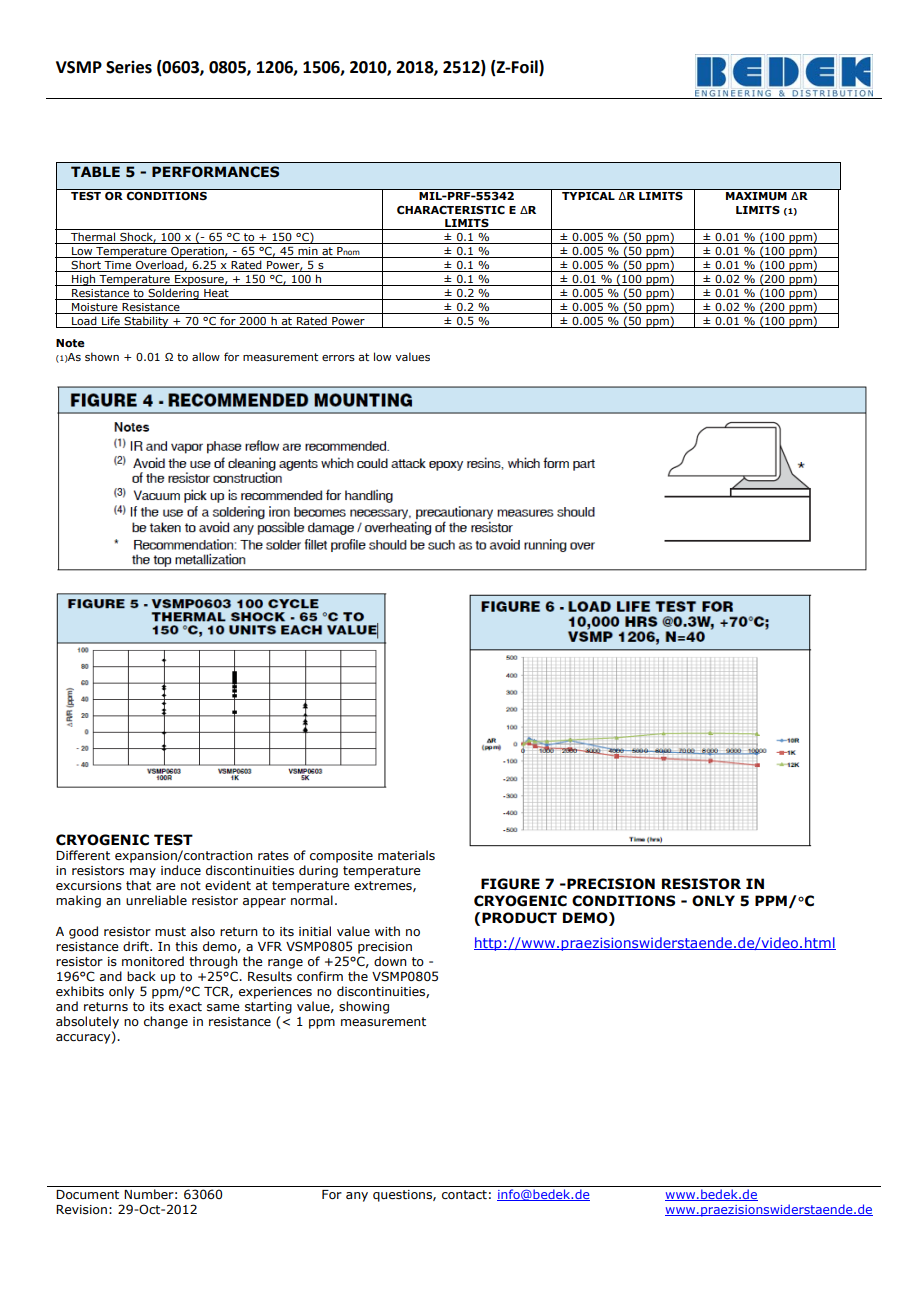 The width and height of the screenshot is (924, 1308). I want to click on Series, so click(129, 67).
